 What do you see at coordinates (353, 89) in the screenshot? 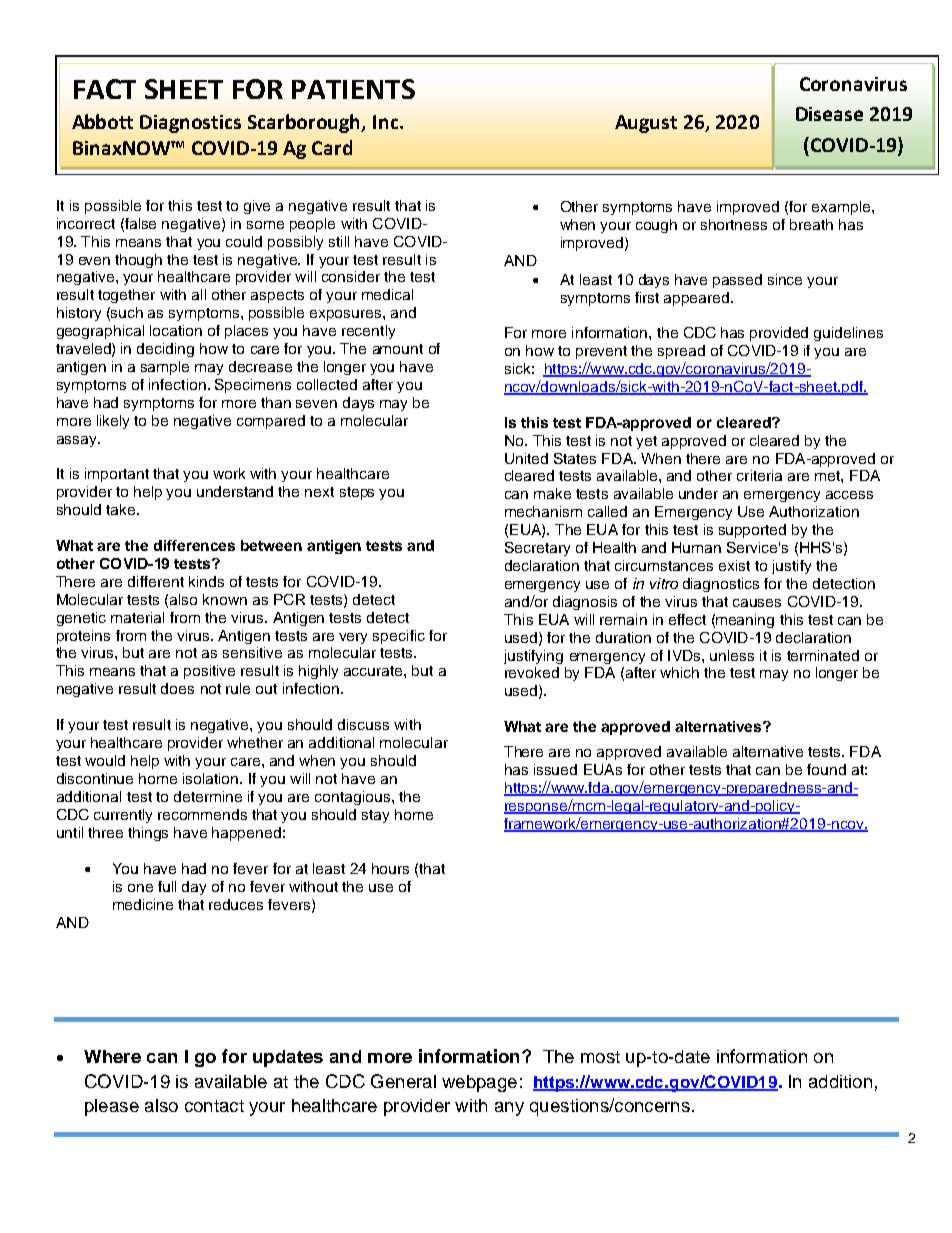
I see `PATIENTS` at bounding box center [353, 89].
